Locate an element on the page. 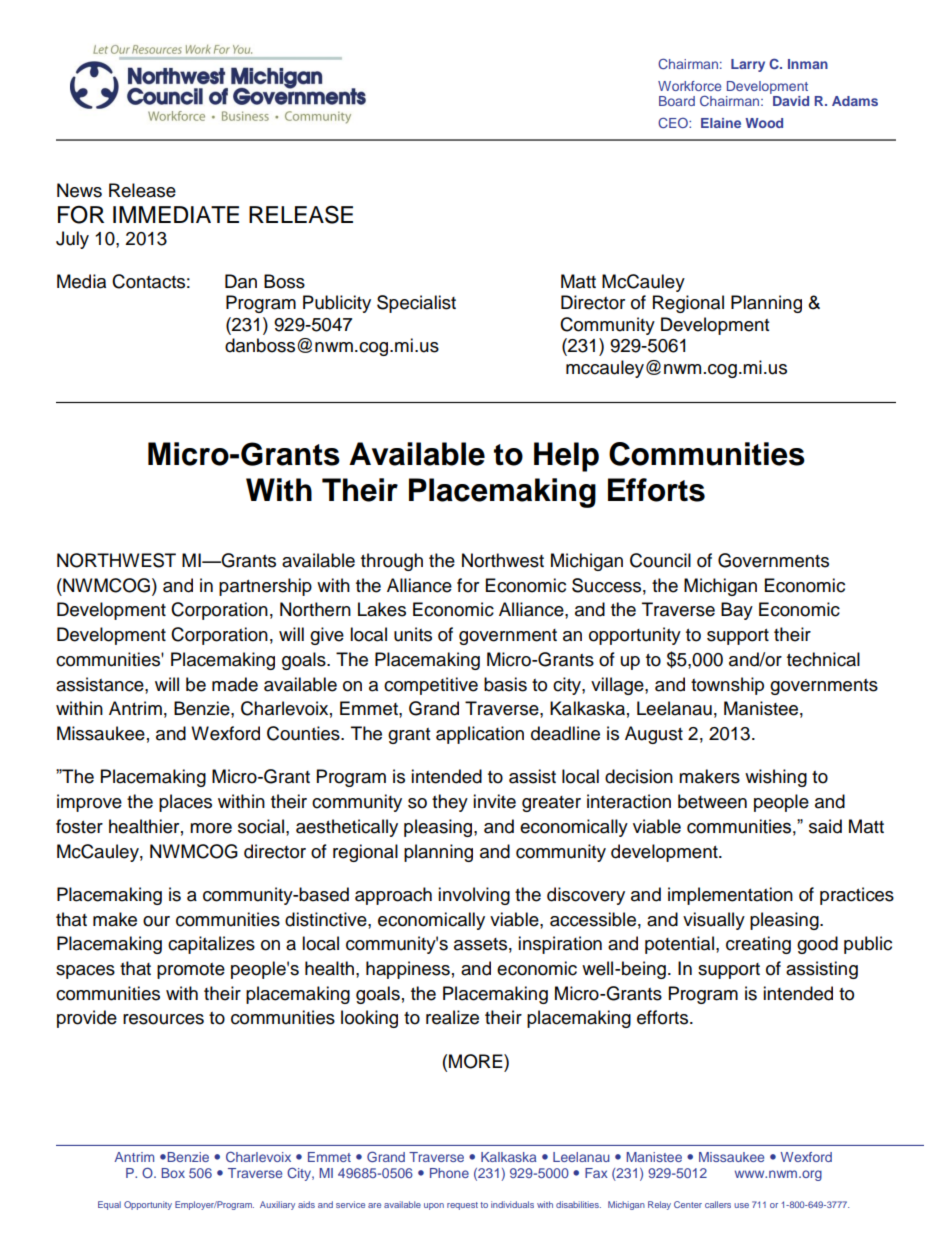  made is located at coordinates (235, 684).
